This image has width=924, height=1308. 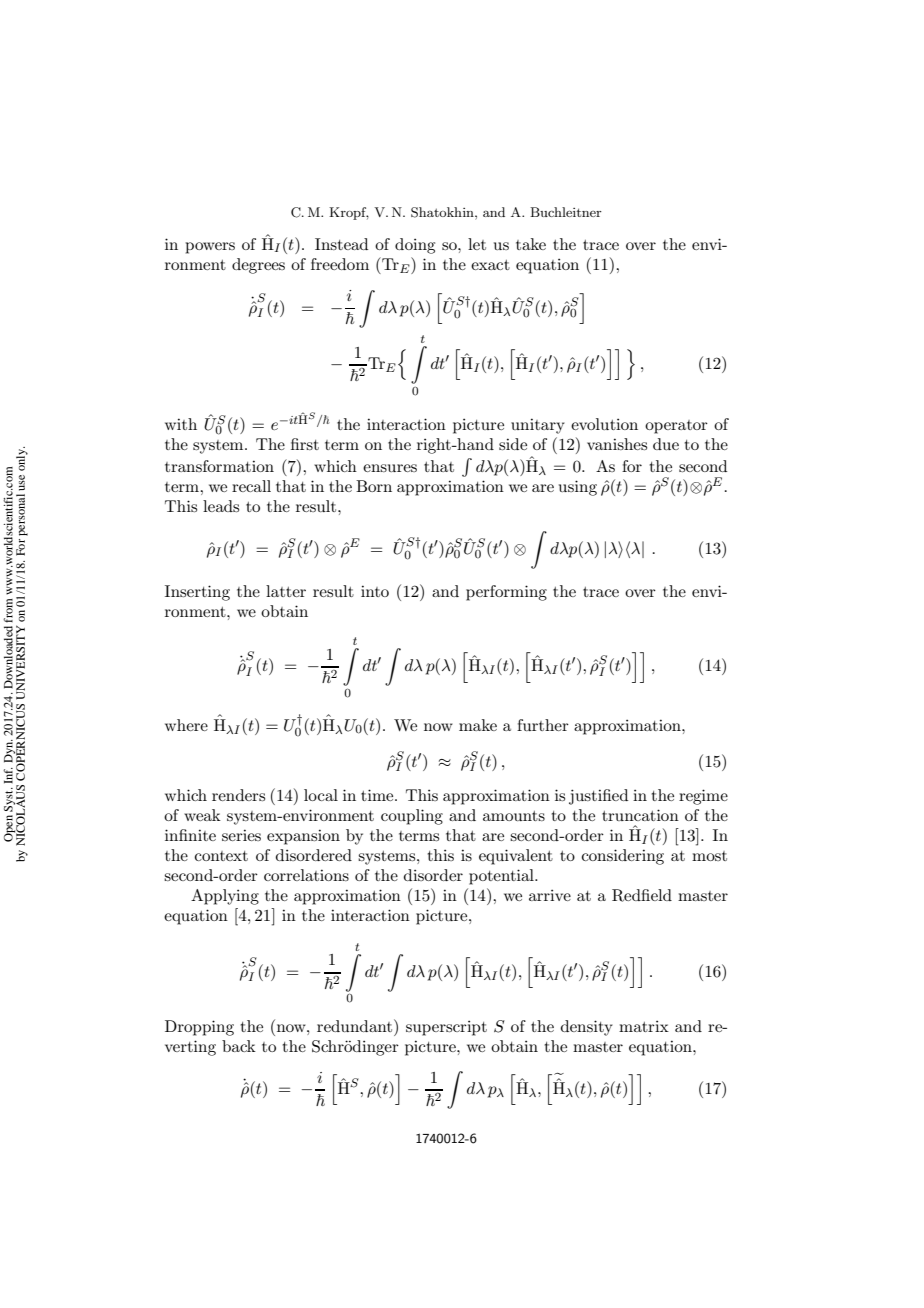 I want to click on transformation, so click(x=219, y=466).
